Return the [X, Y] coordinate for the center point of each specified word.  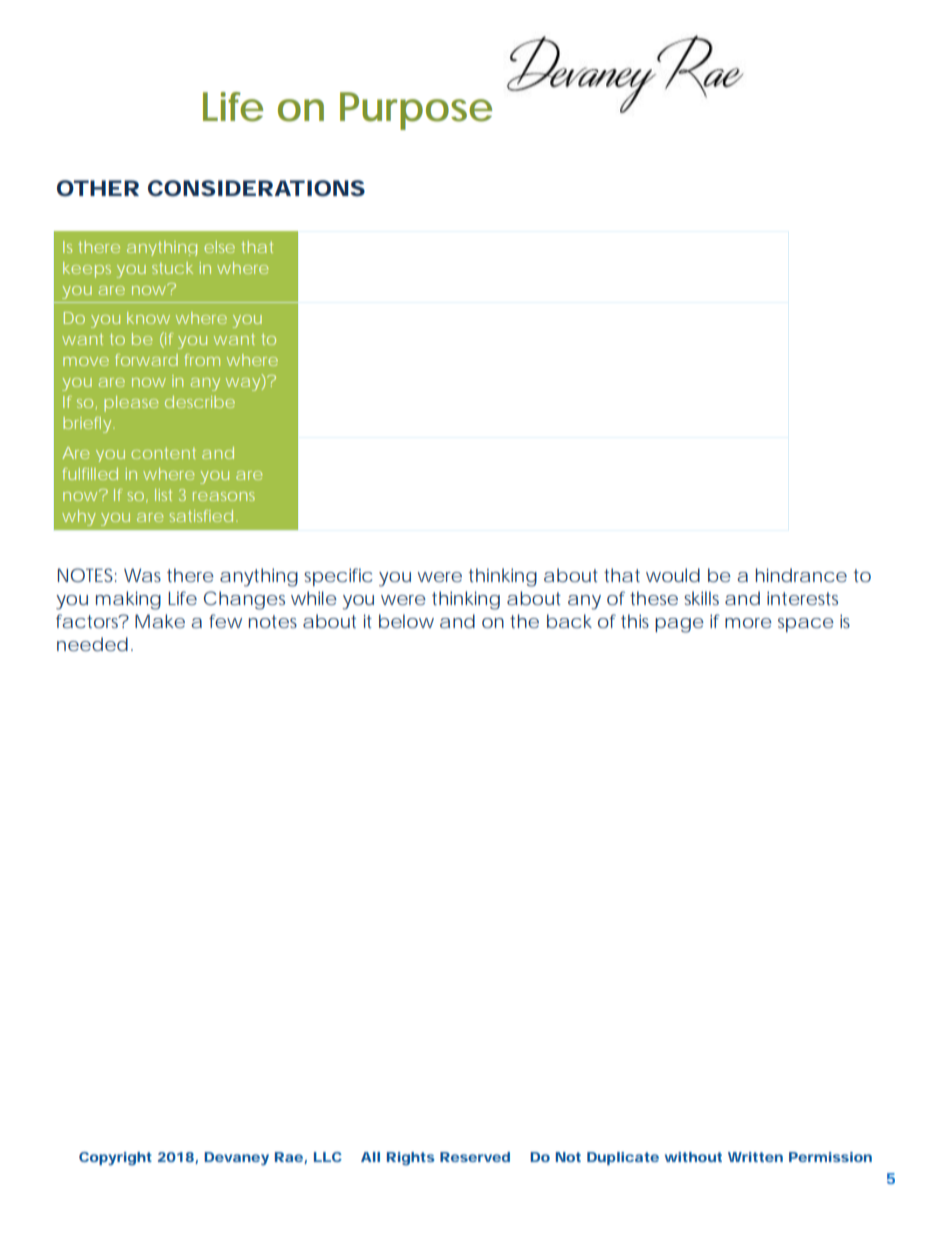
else [219, 247]
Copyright [115, 1159]
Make [160, 621]
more [748, 623]
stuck [172, 268]
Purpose [416, 111]
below [406, 621]
